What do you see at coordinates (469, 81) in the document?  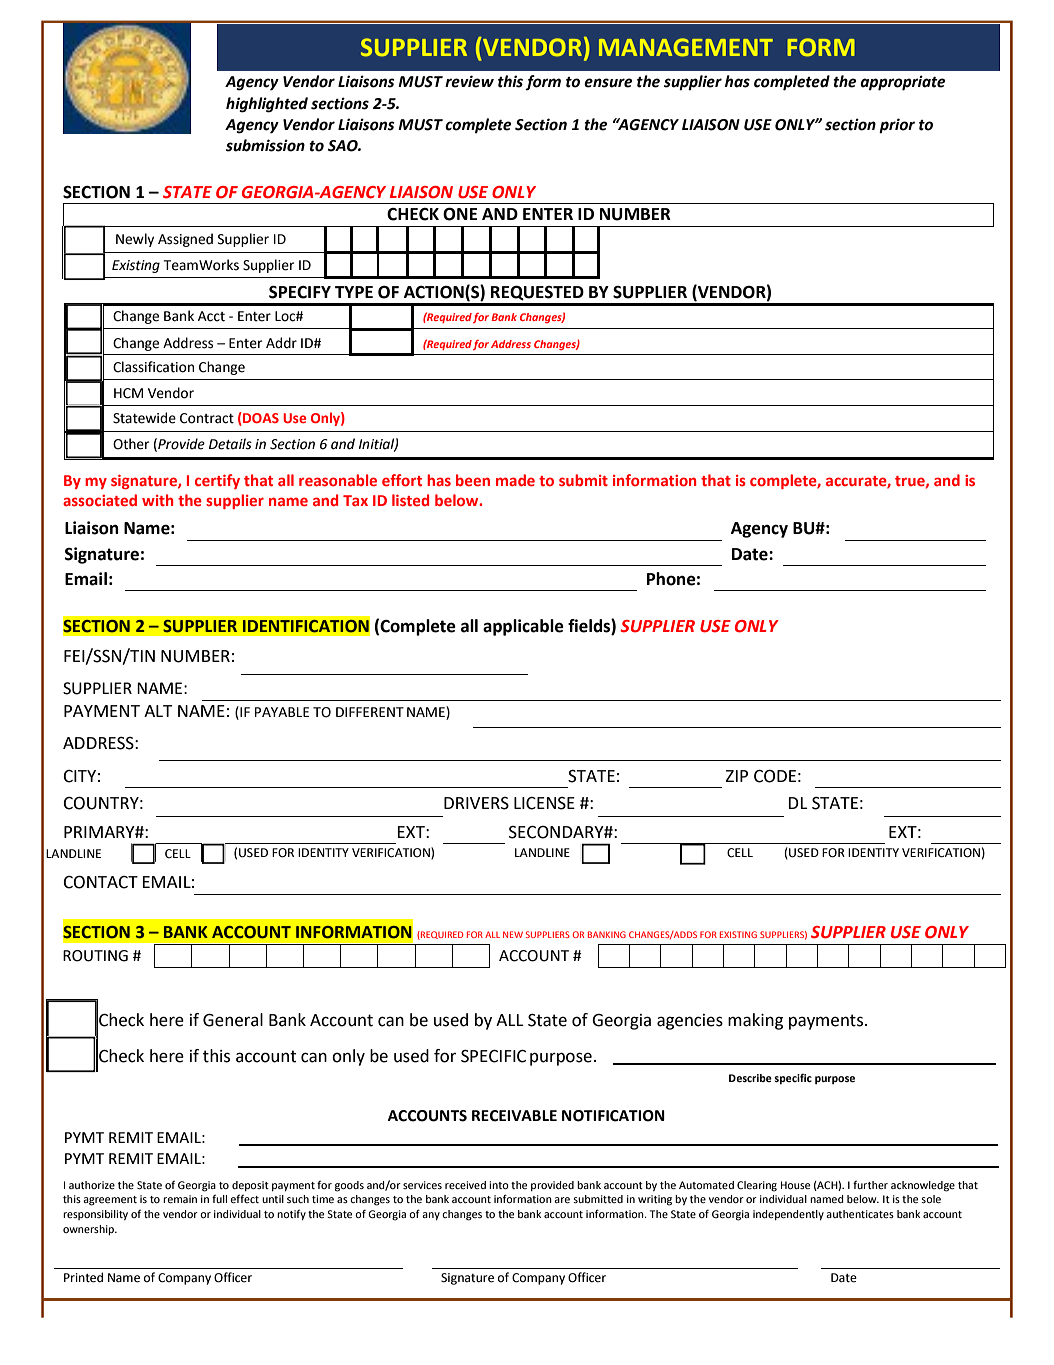 I see `review` at bounding box center [469, 81].
